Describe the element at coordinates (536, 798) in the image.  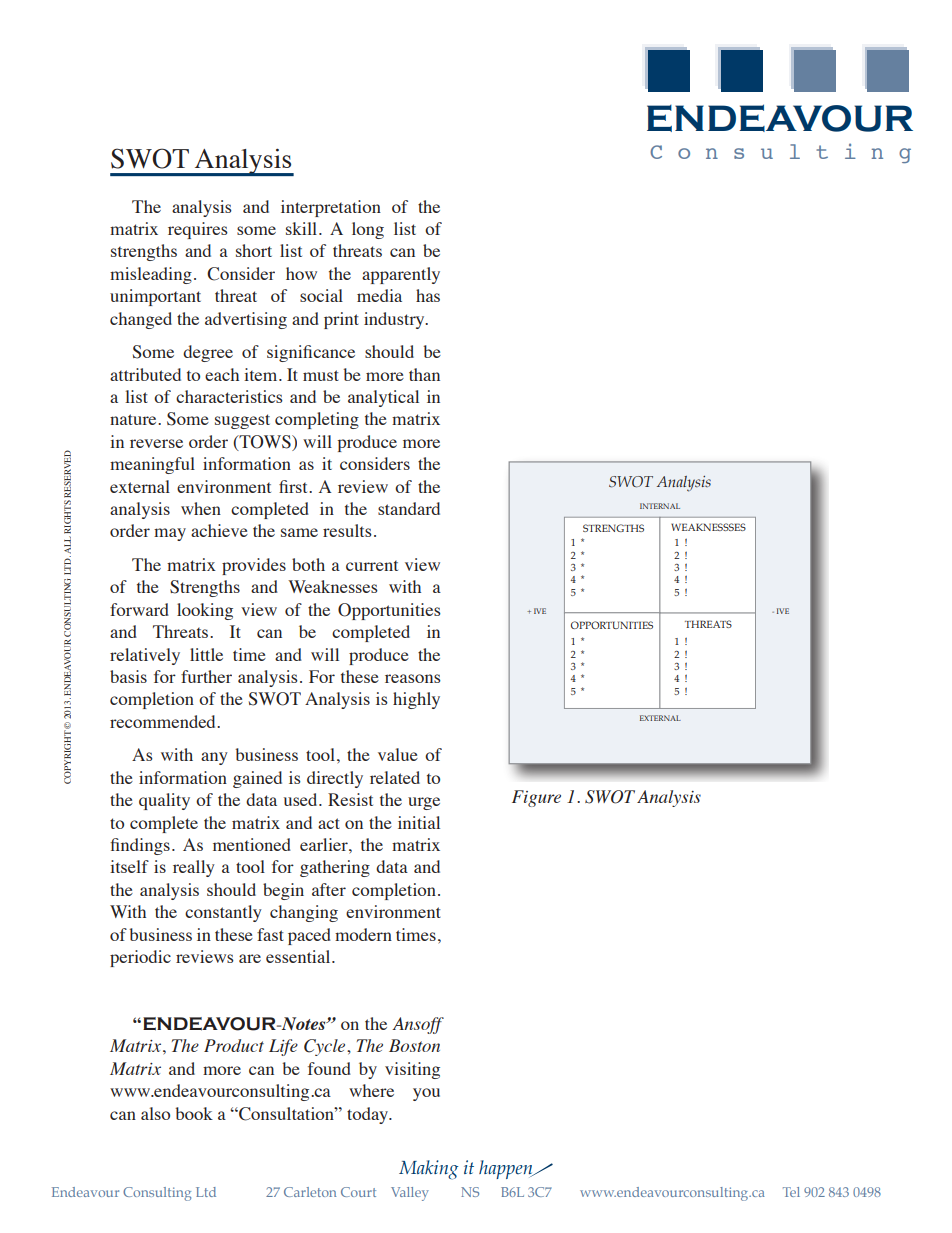
I see `Figure` at that location.
